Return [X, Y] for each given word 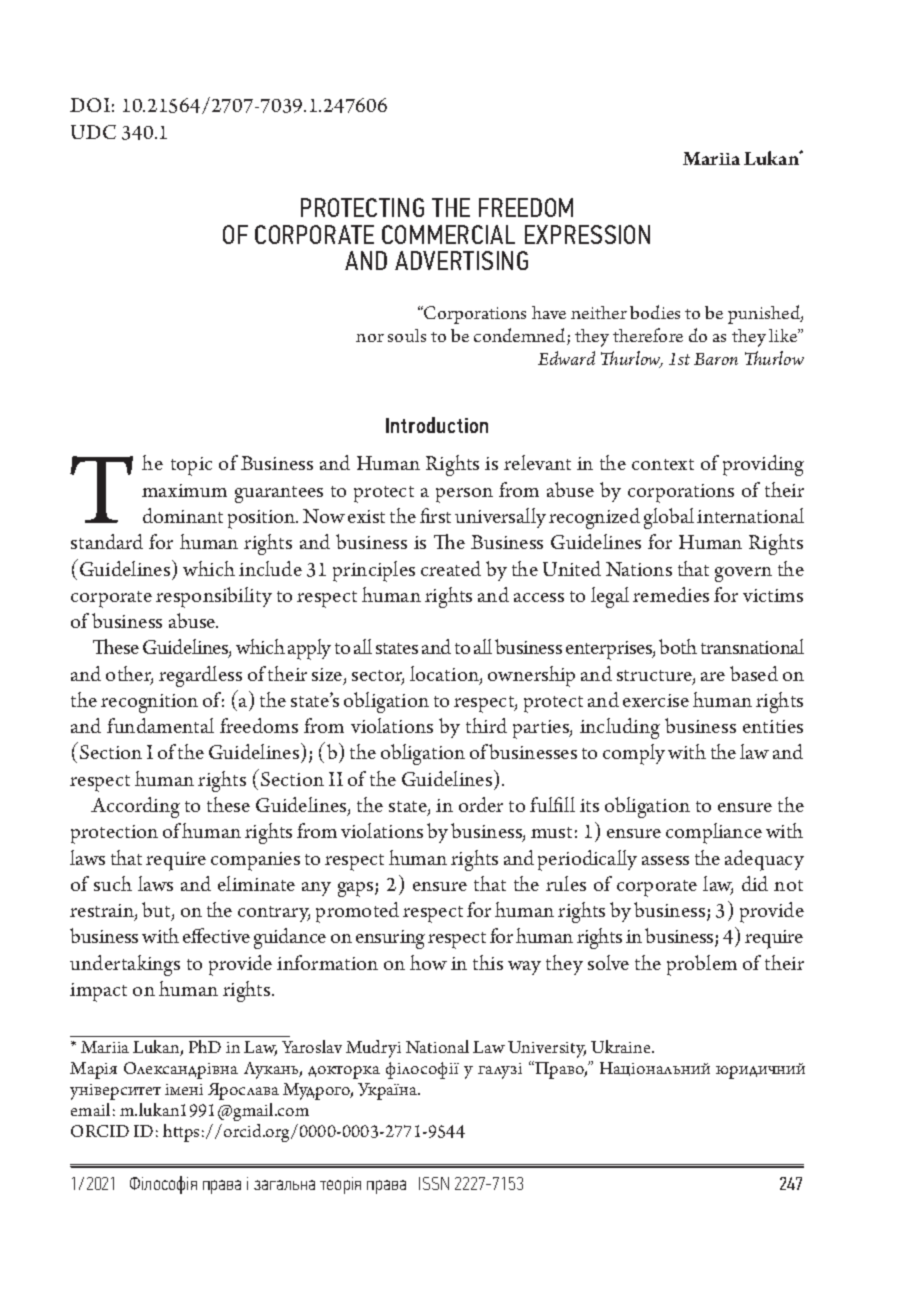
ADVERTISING [461, 260]
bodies [655, 312]
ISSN [434, 1183]
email [90, 1109]
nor [370, 338]
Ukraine [622, 1046]
